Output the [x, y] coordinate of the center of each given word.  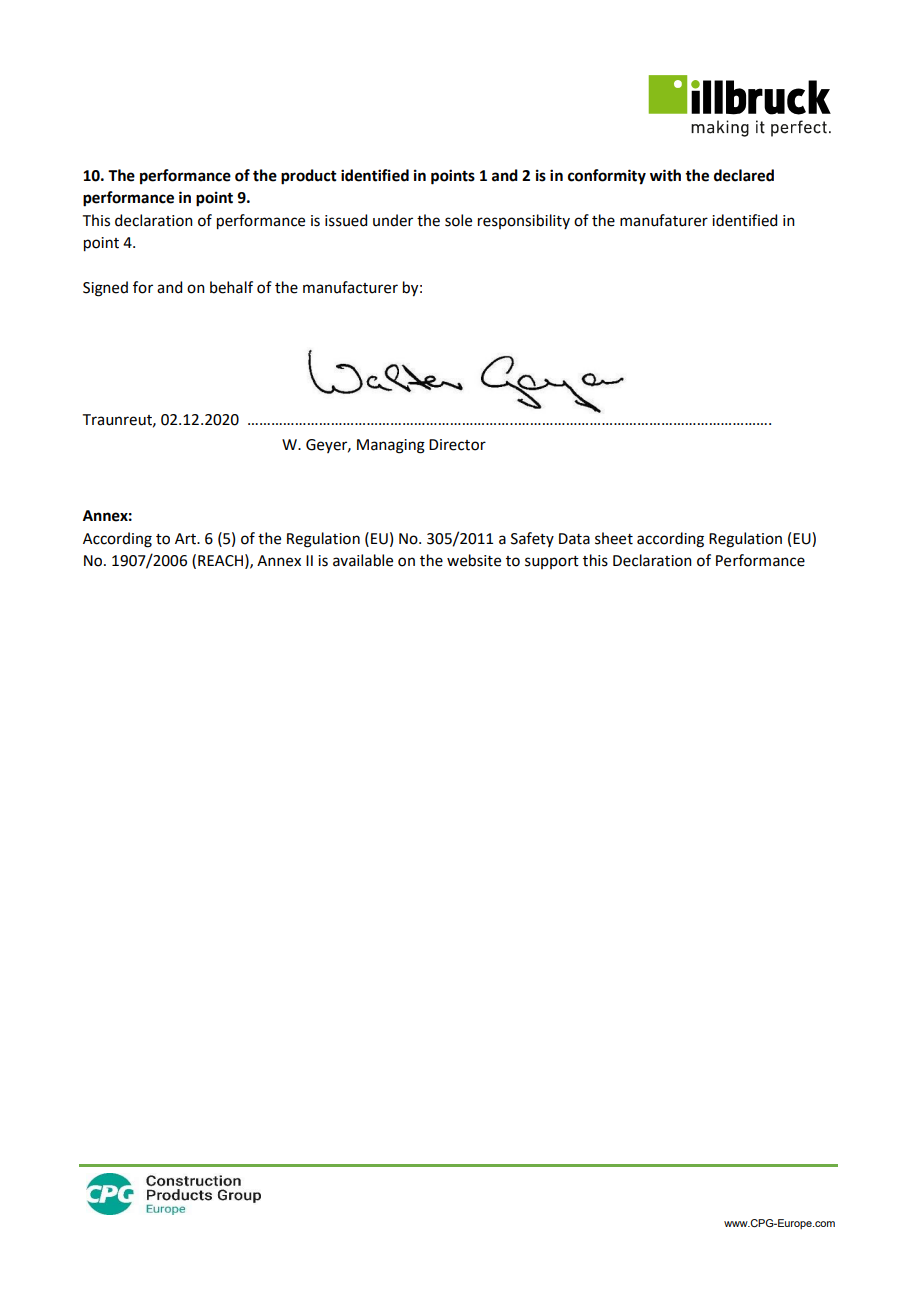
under [393, 220]
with [665, 175]
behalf [231, 287]
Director [457, 445]
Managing [391, 446]
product [309, 177]
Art [186, 539]
